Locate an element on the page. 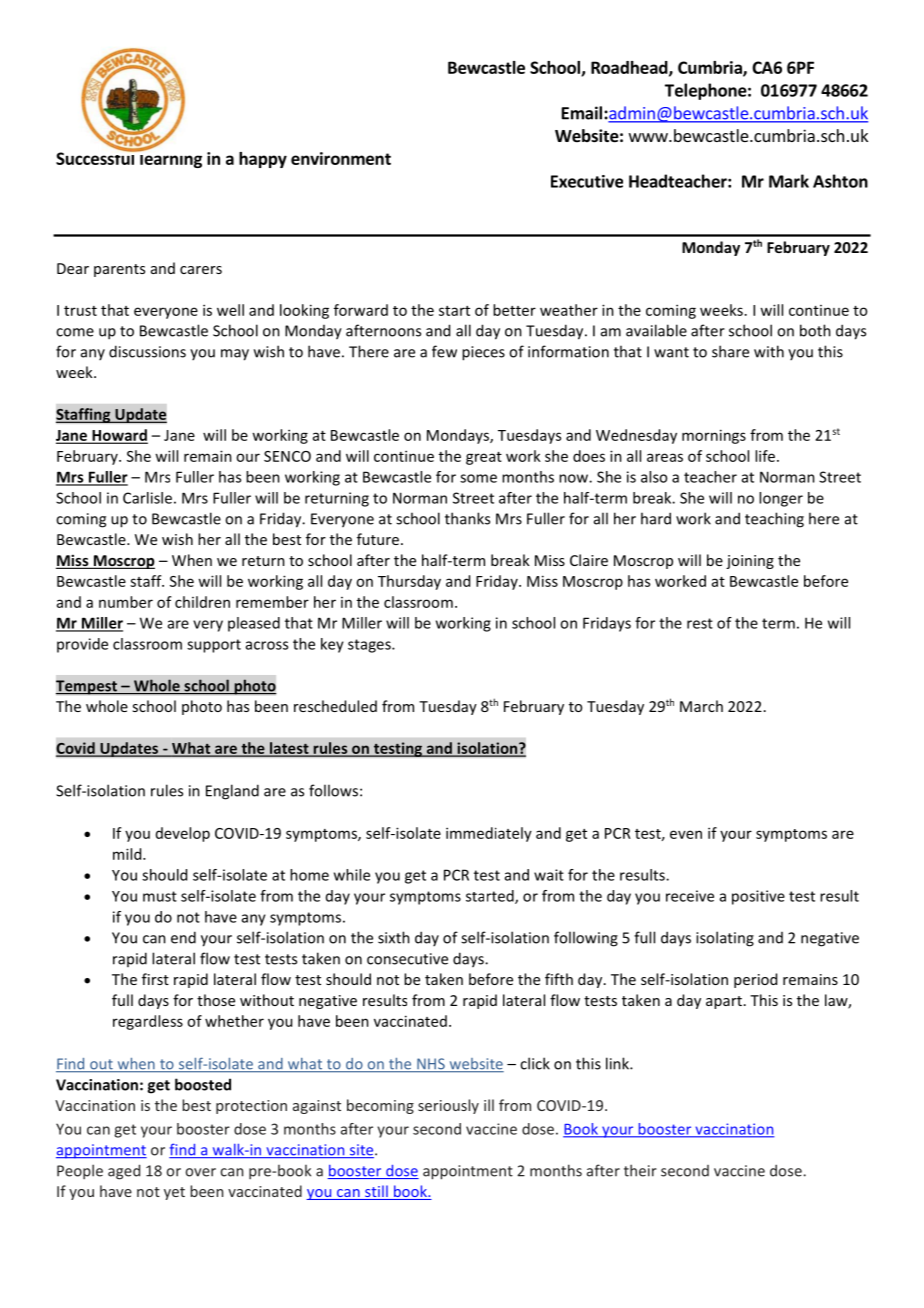 This image has width=924, height=1308. over is located at coordinates (200, 1172).
